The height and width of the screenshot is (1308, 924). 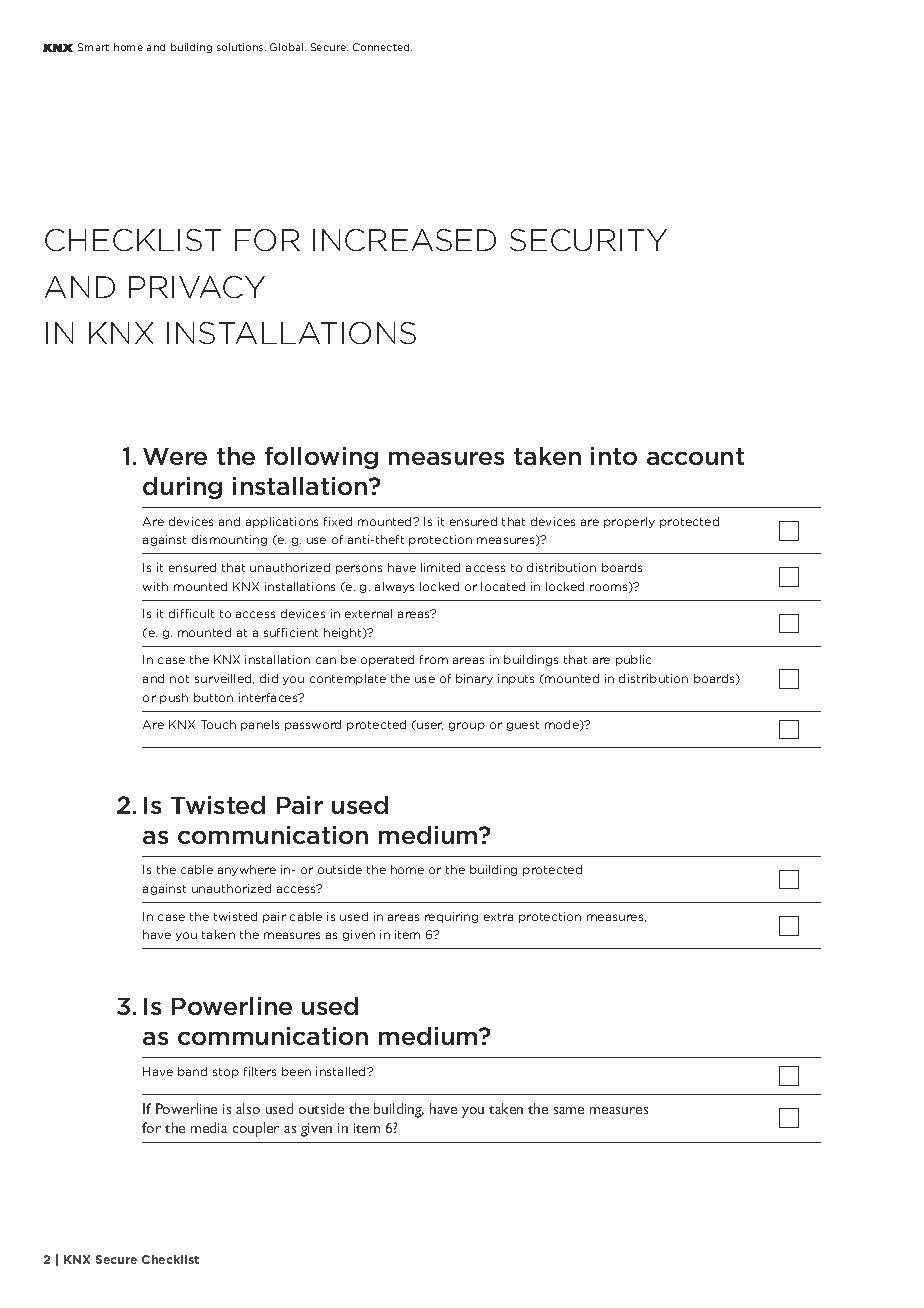 What do you see at coordinates (563, 725) in the screenshot?
I see `mode` at bounding box center [563, 725].
